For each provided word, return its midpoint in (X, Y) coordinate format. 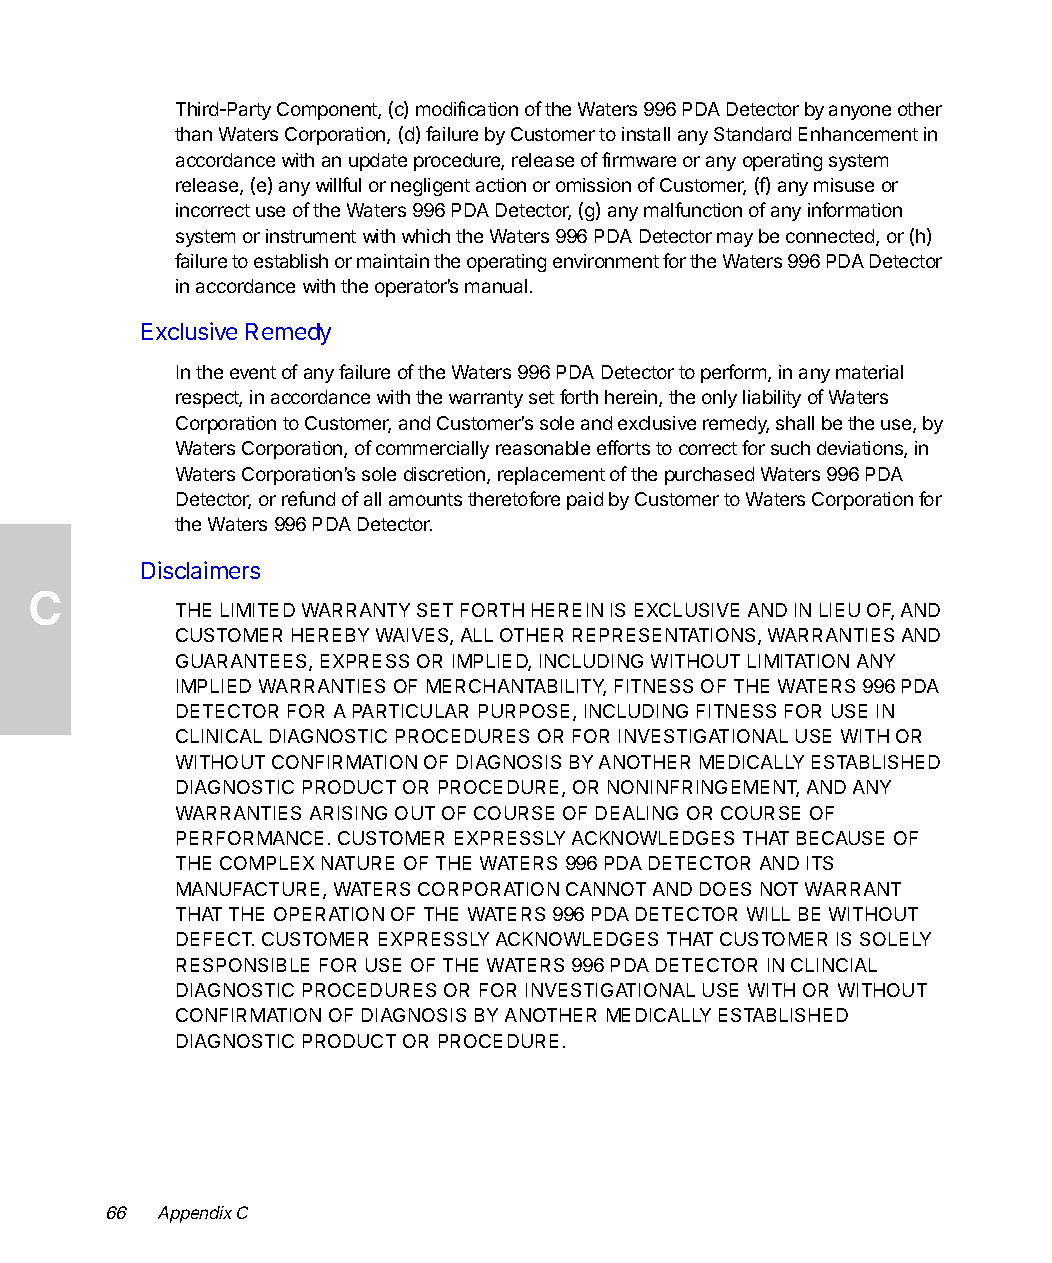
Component (328, 111)
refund (308, 498)
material (869, 372)
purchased (709, 476)
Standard (752, 134)
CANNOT (606, 889)
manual (496, 286)
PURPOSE (524, 711)
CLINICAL (219, 736)
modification (467, 108)
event (253, 372)
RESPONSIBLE (243, 965)
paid (585, 501)
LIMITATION (798, 661)
